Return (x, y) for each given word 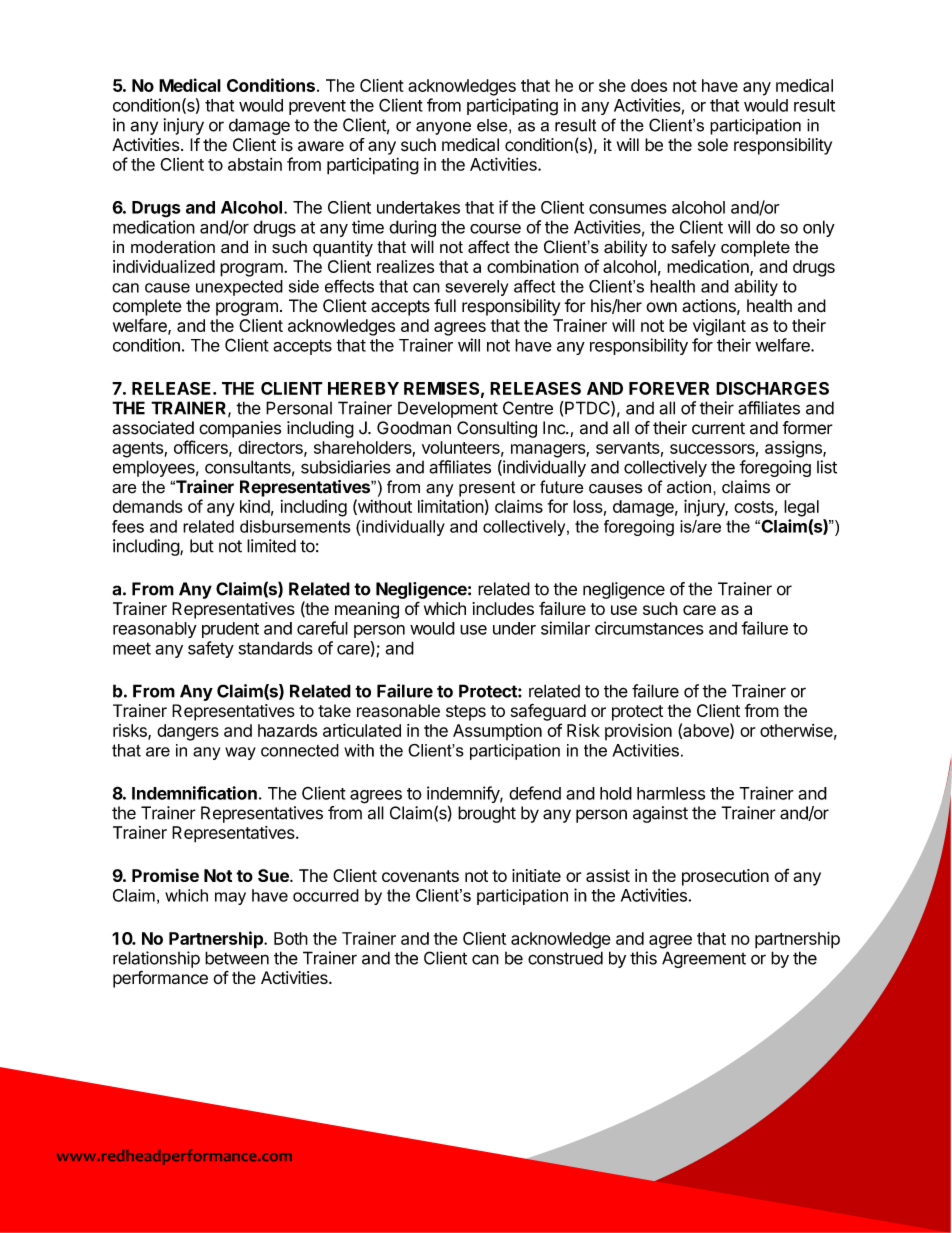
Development (448, 409)
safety (211, 649)
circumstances (649, 628)
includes (503, 608)
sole (713, 145)
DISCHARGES (772, 388)
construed (565, 958)
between (237, 958)
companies (240, 429)
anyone (443, 128)
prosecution (725, 877)
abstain (255, 164)
